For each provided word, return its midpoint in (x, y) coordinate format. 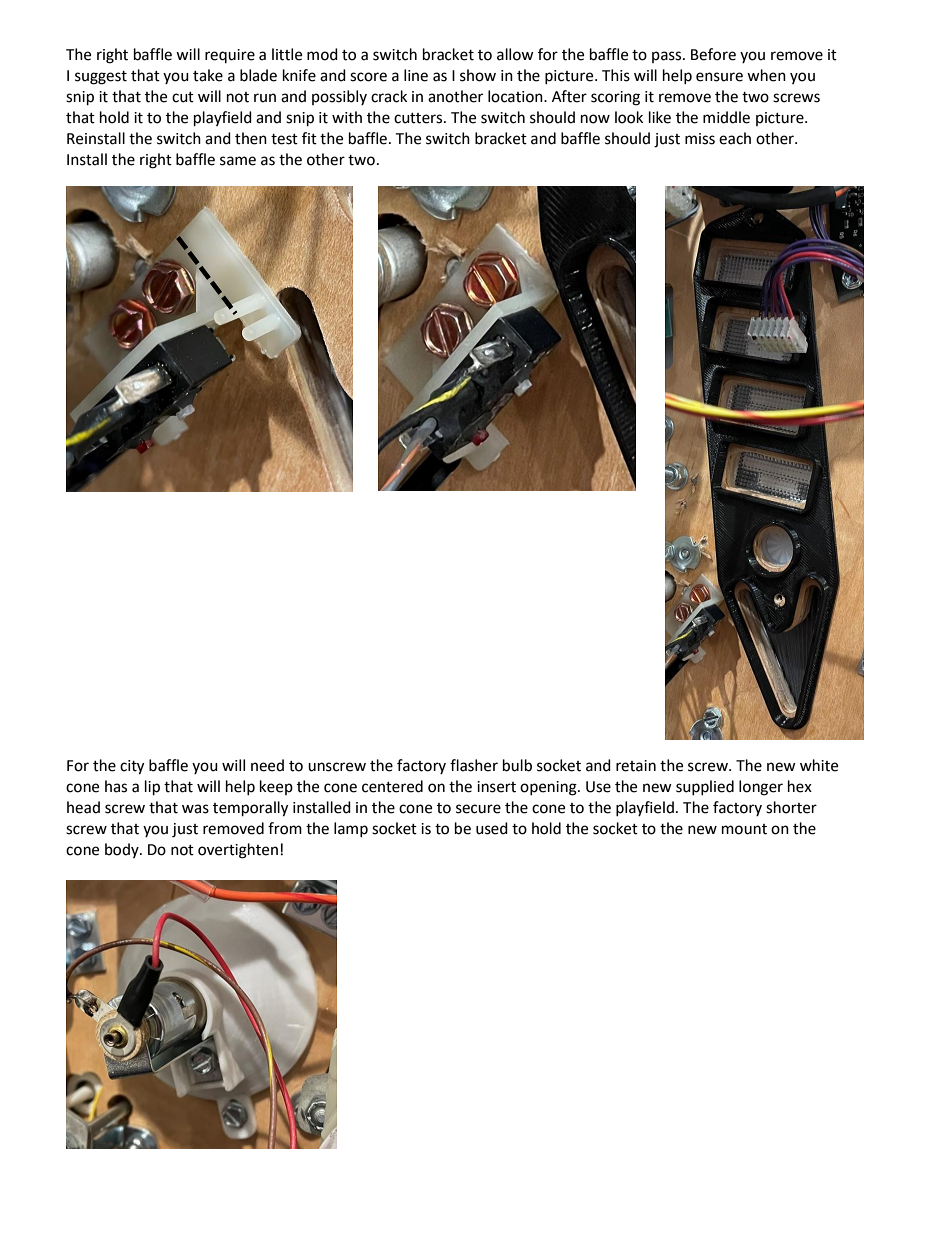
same (238, 161)
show (478, 75)
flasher (474, 765)
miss (700, 139)
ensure (719, 77)
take (208, 75)
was (195, 809)
